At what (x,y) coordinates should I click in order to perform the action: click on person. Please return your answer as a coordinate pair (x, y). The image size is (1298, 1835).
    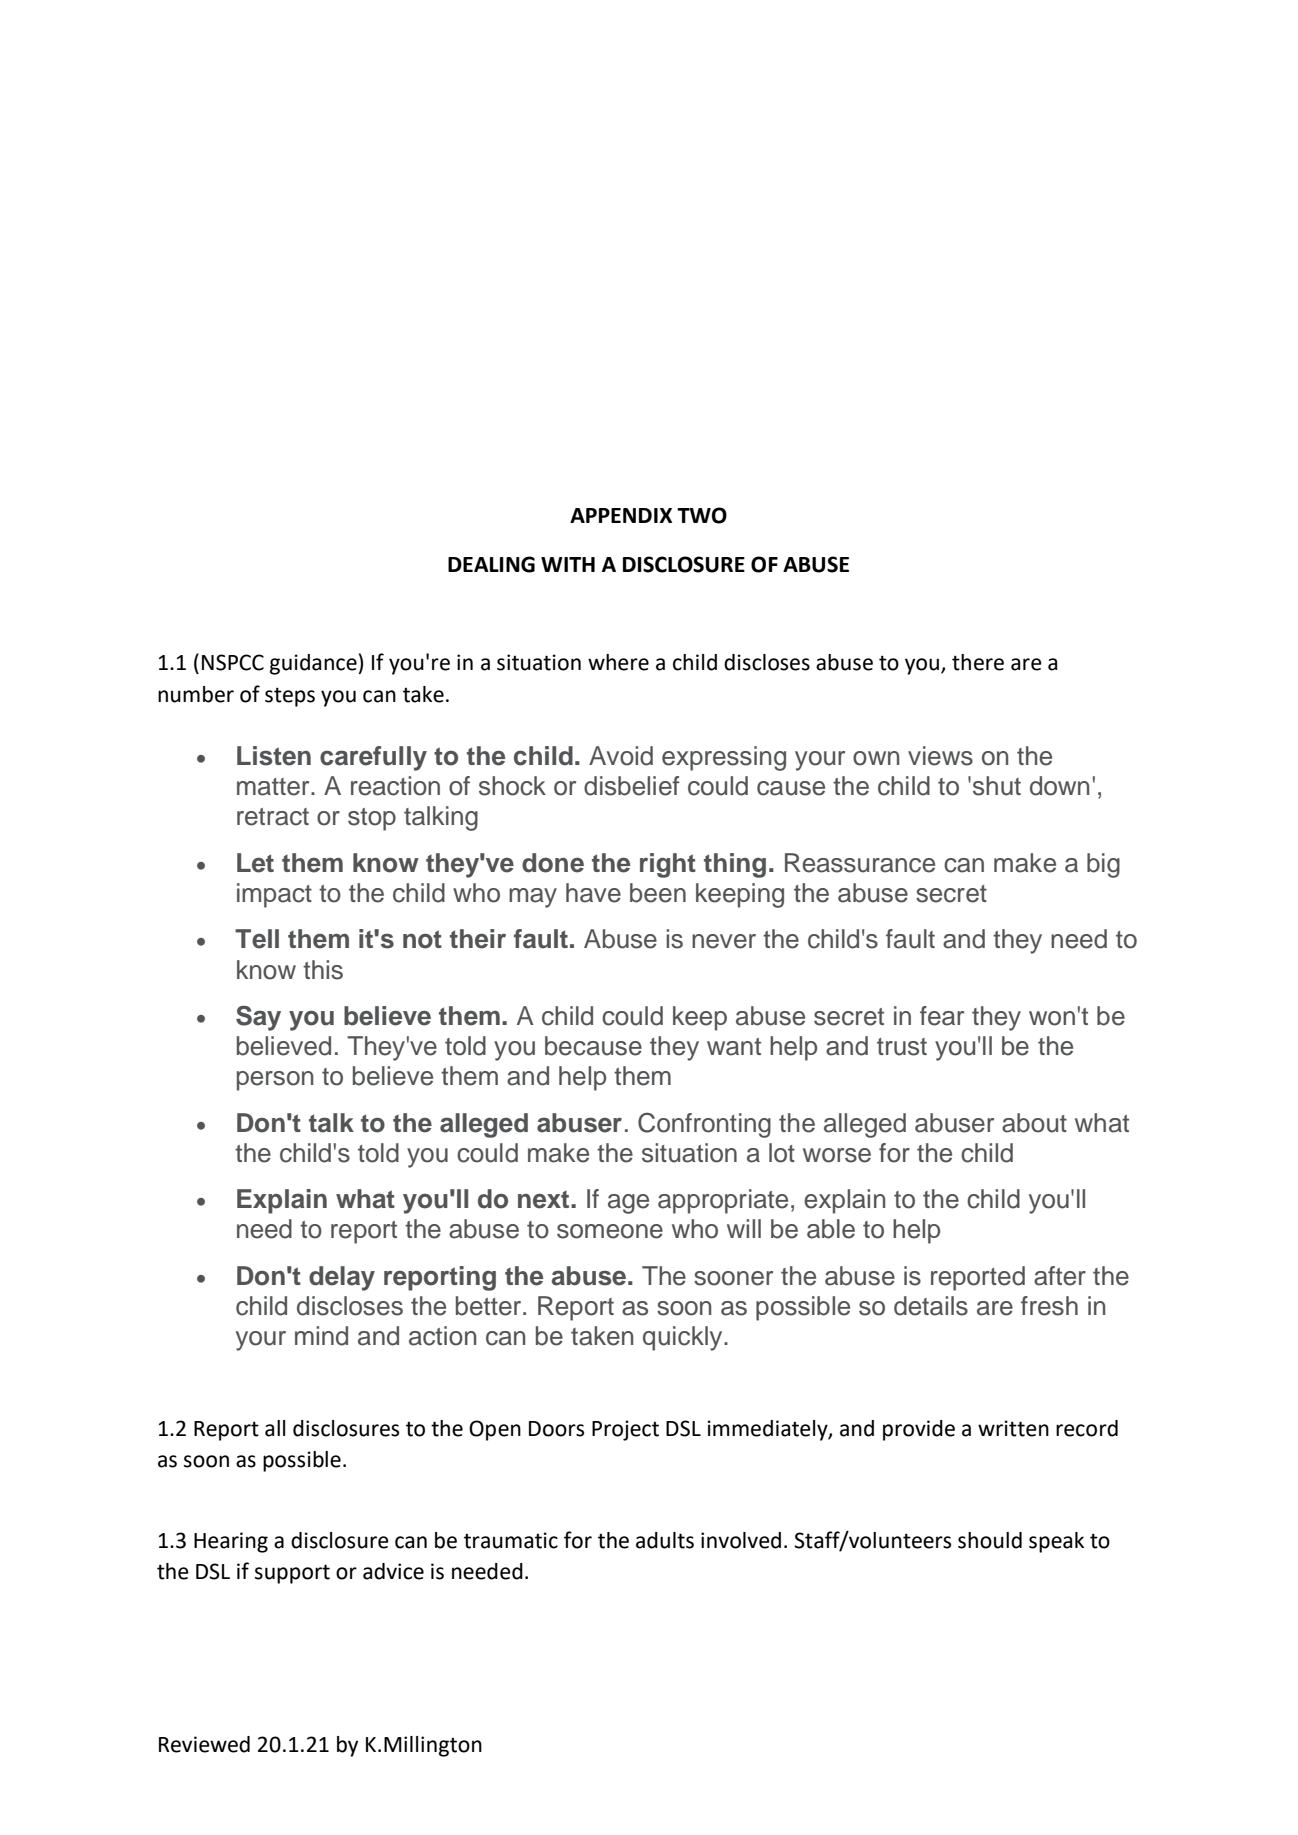
    Looking at the image, I should click on (275, 1081).
